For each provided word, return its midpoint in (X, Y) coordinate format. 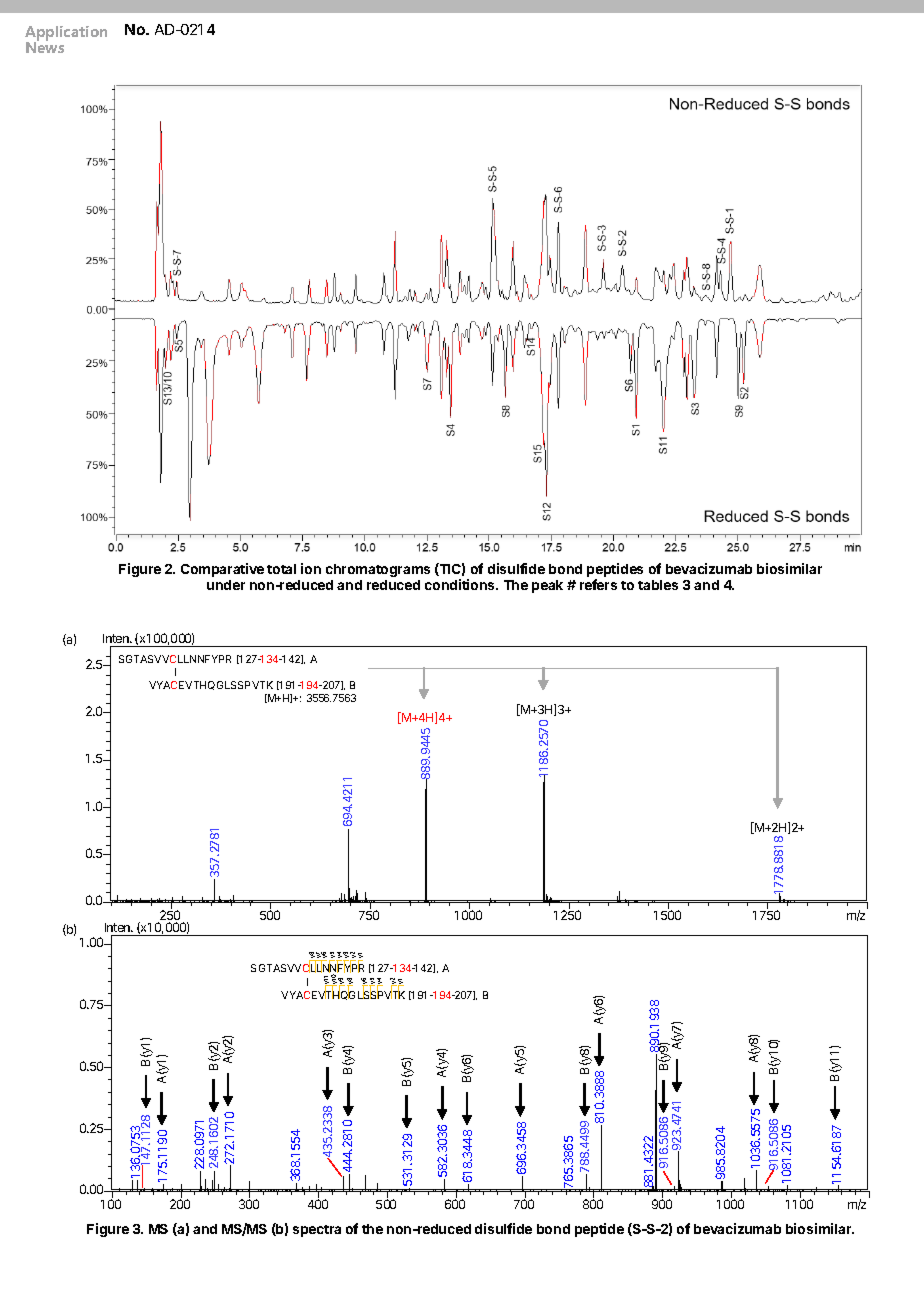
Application (66, 35)
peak (547, 586)
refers (598, 584)
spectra (317, 1231)
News (45, 46)
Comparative (222, 570)
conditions (461, 584)
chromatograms (378, 570)
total (281, 569)
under (226, 585)
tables (658, 585)
